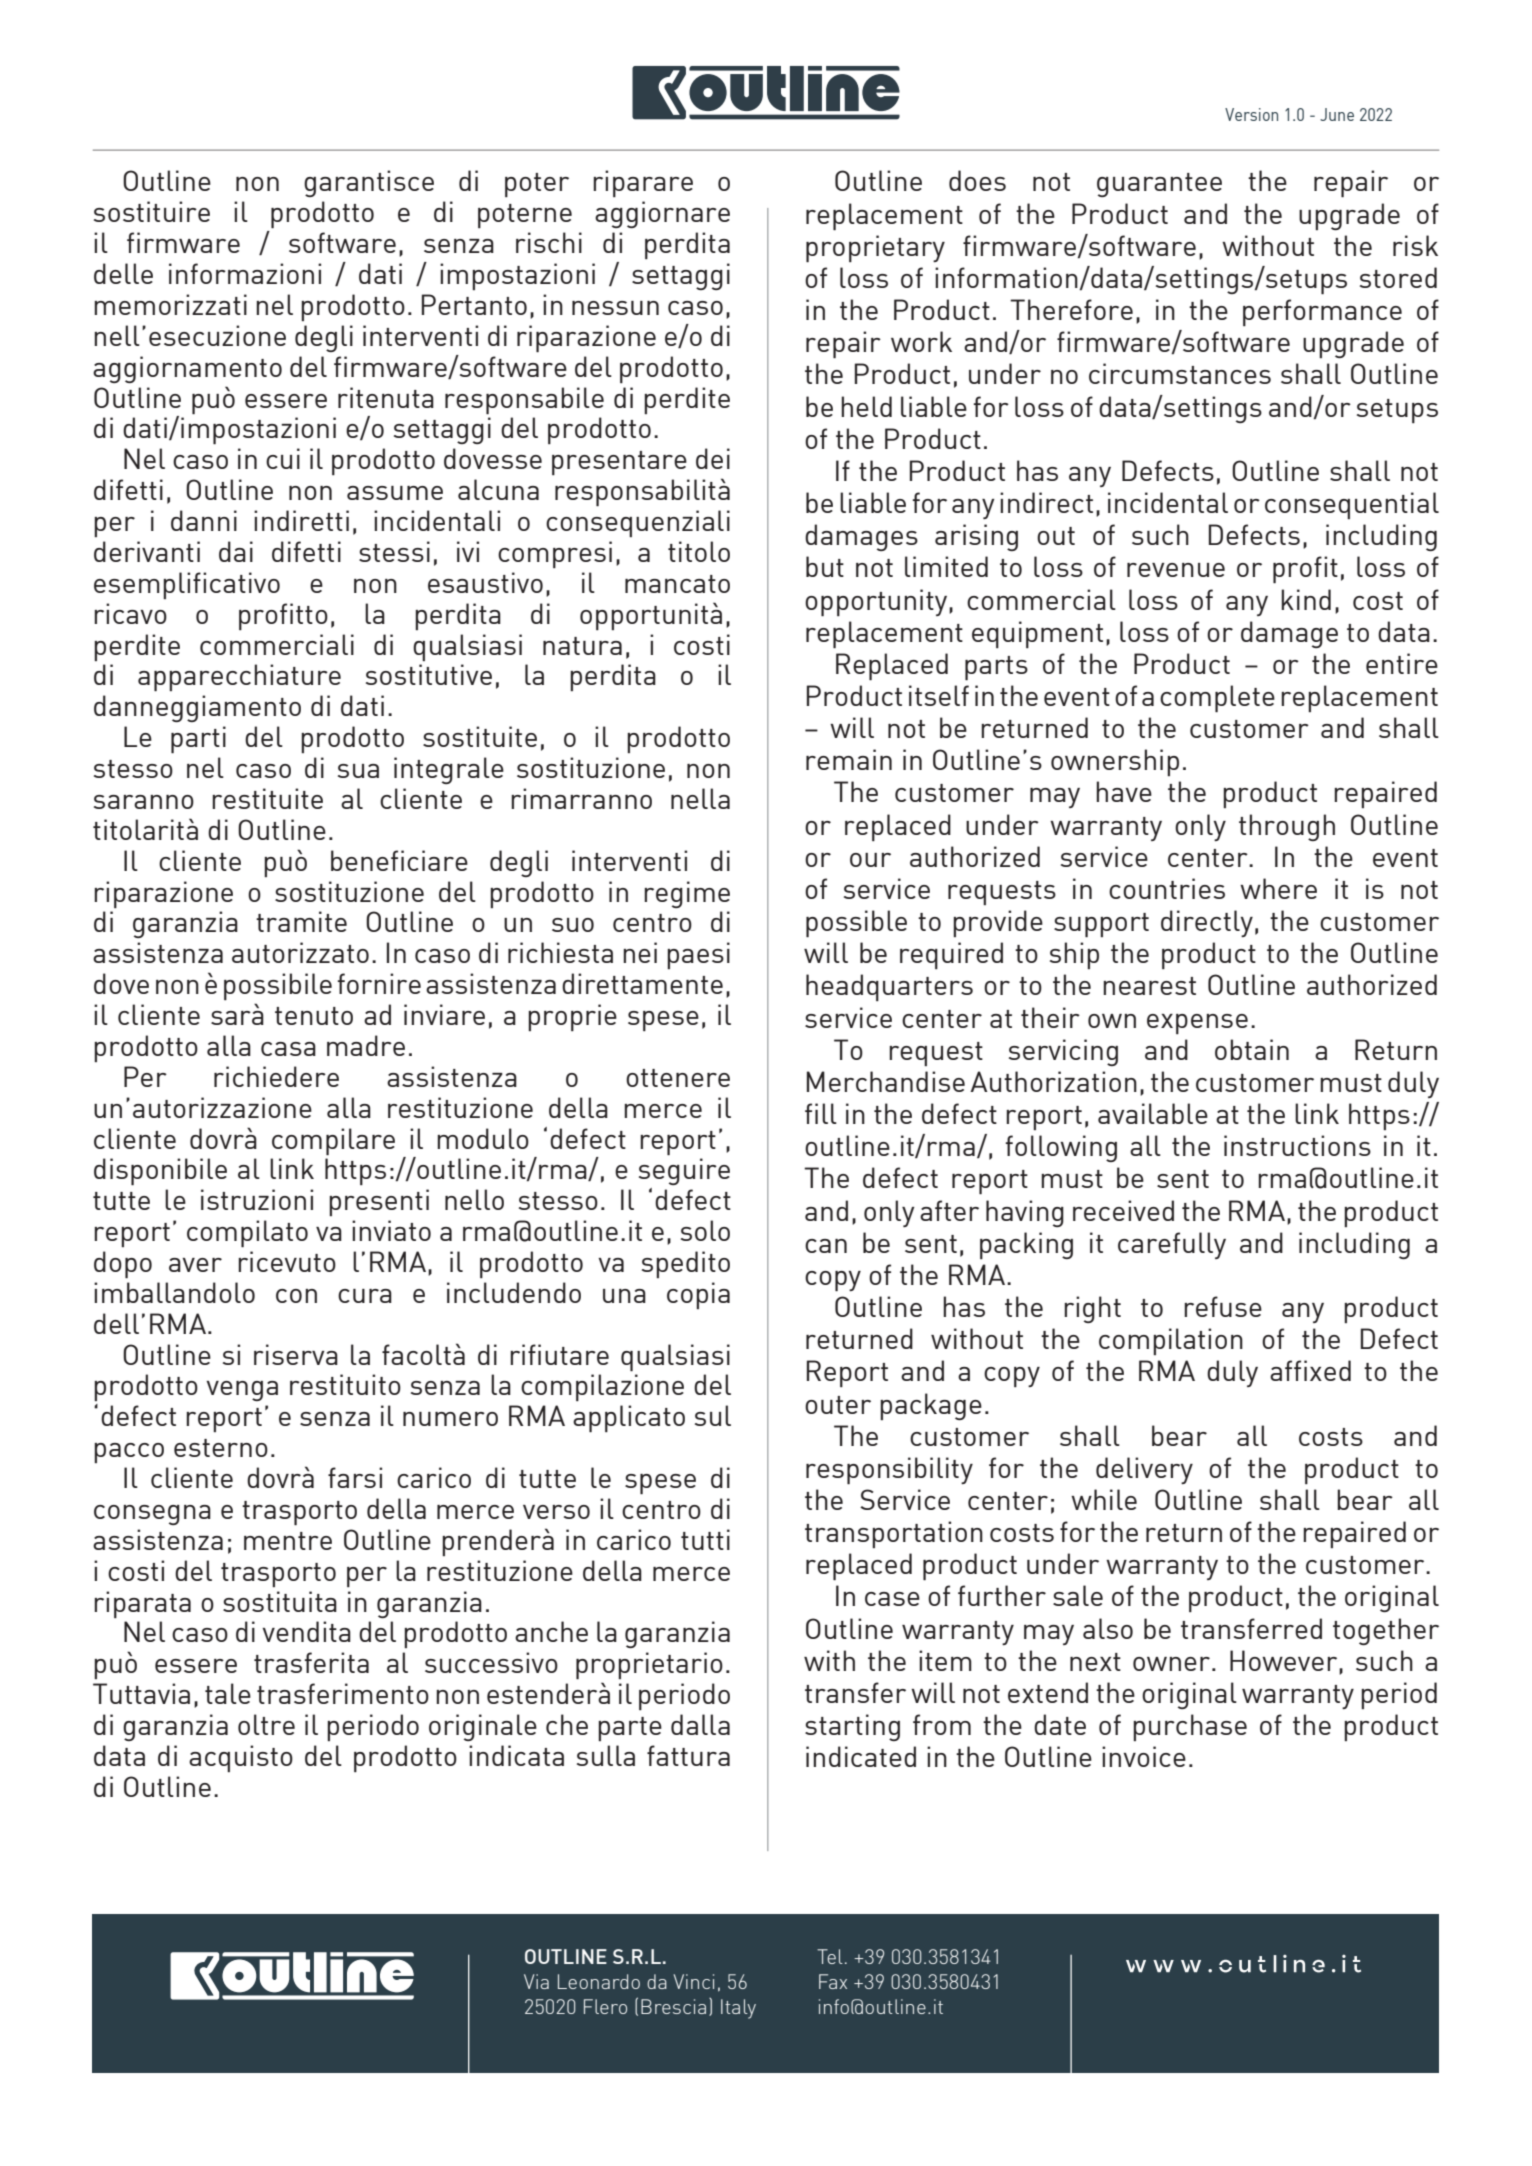 This screenshot has height=2166, width=1532. Describe the element at coordinates (838, 1405) in the screenshot. I see `outer` at that location.
